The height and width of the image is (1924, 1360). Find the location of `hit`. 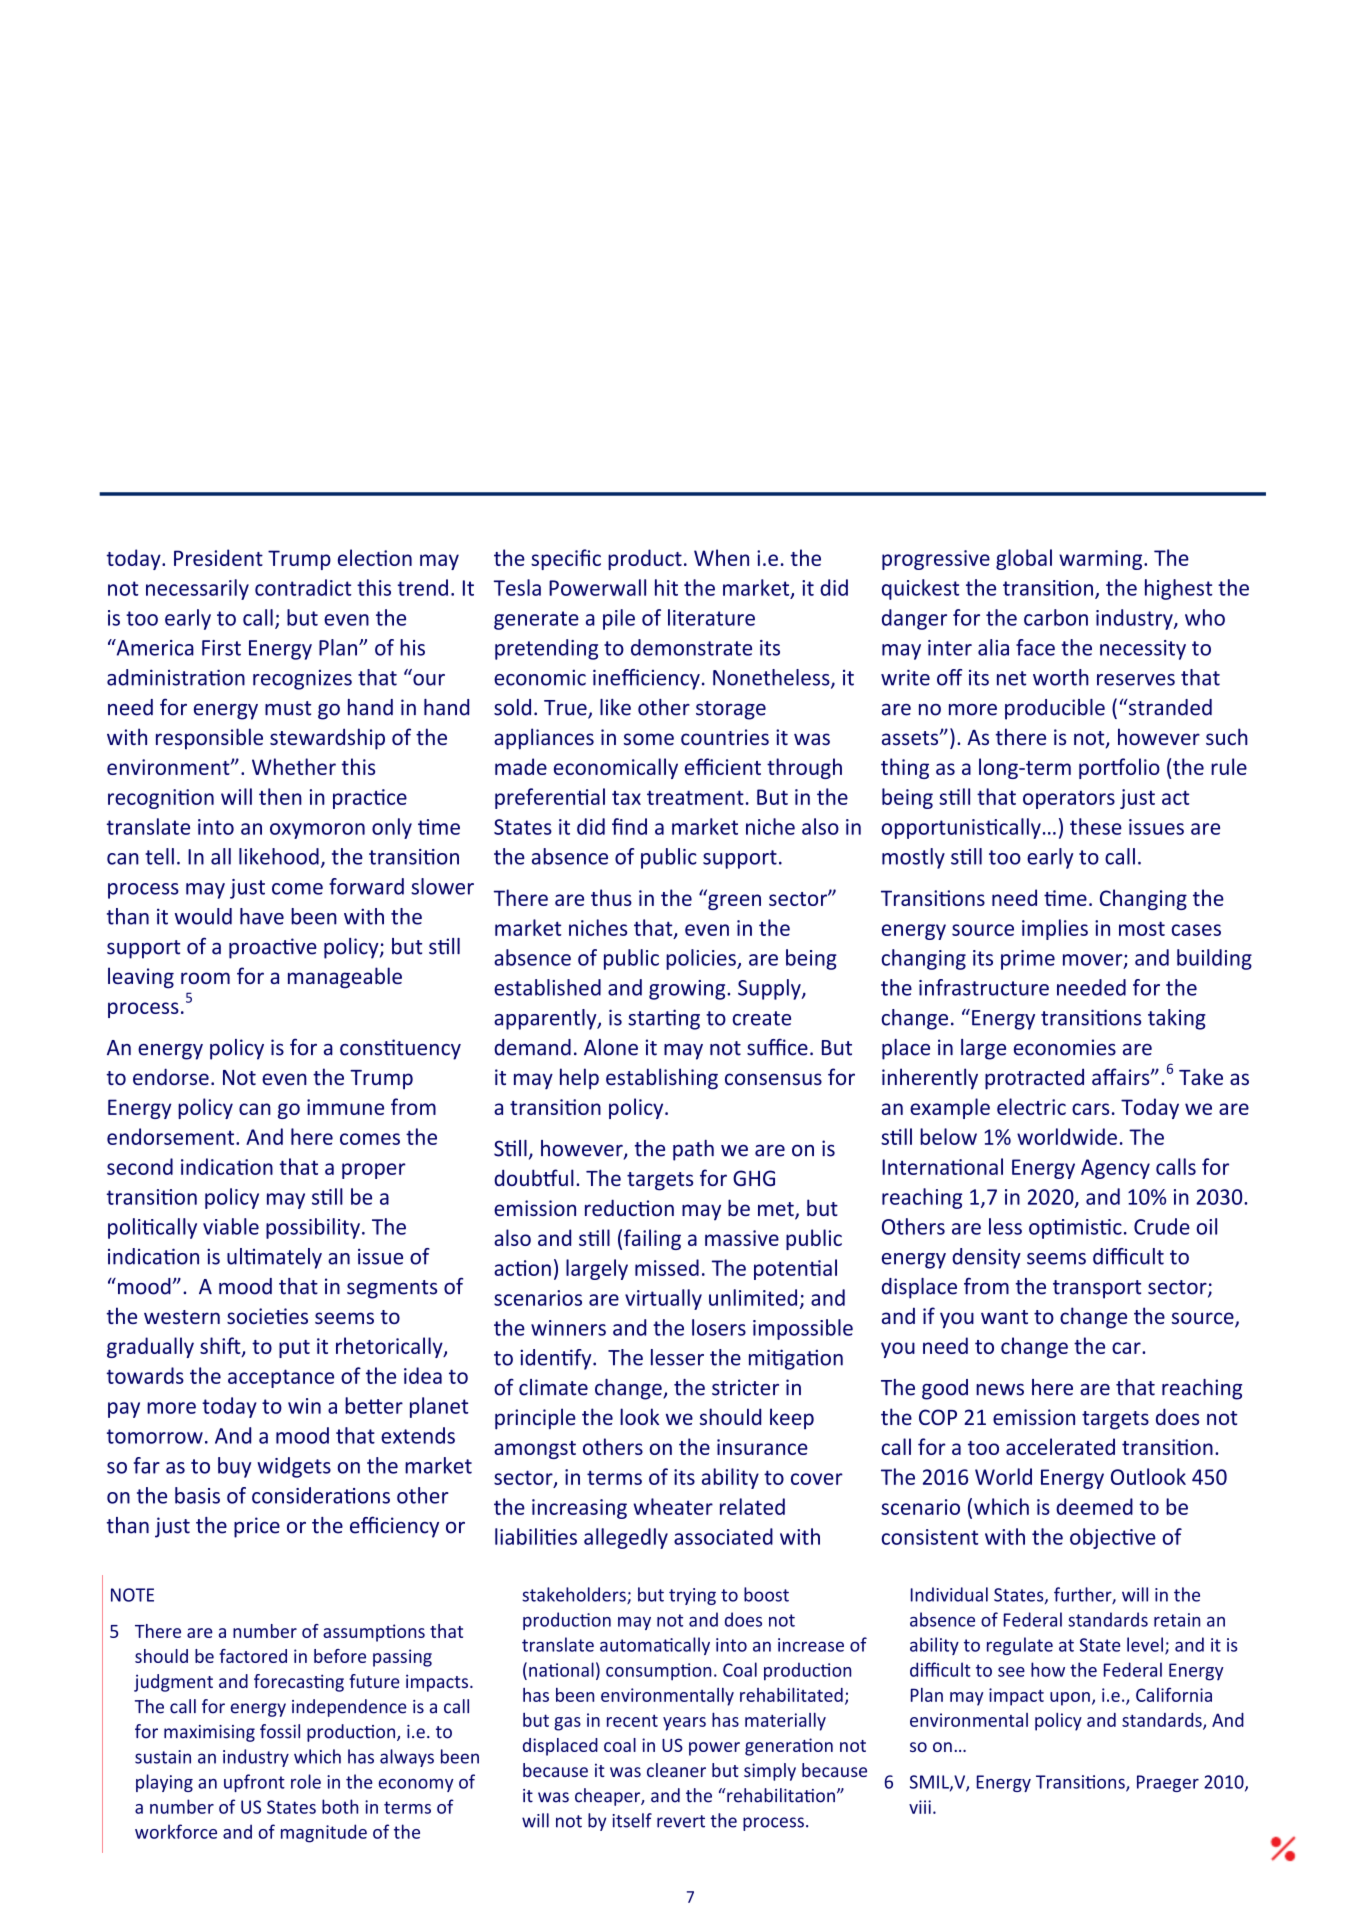

hit is located at coordinates (666, 587).
